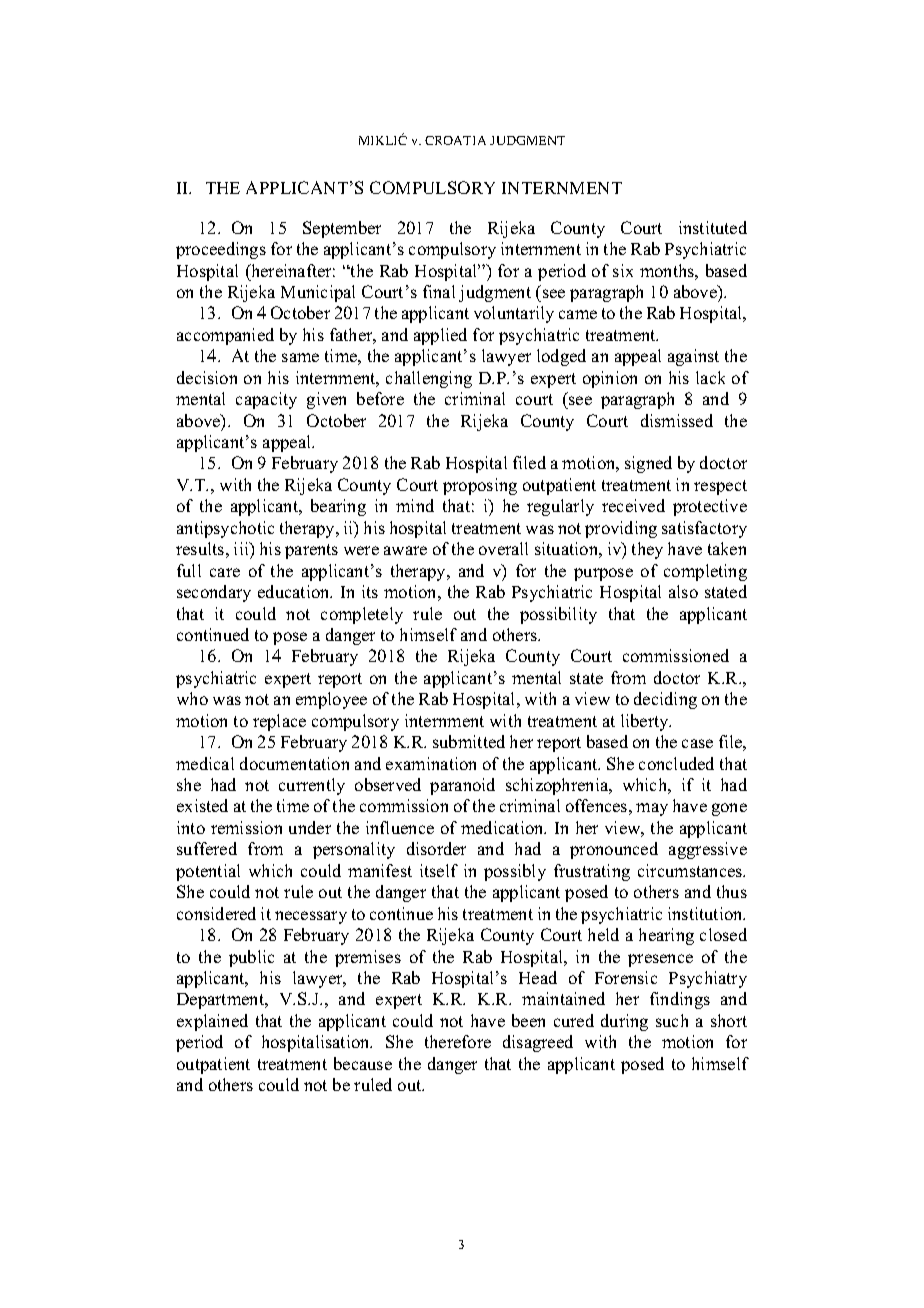  Describe the element at coordinates (279, 722) in the page. I see `replace` at that location.
